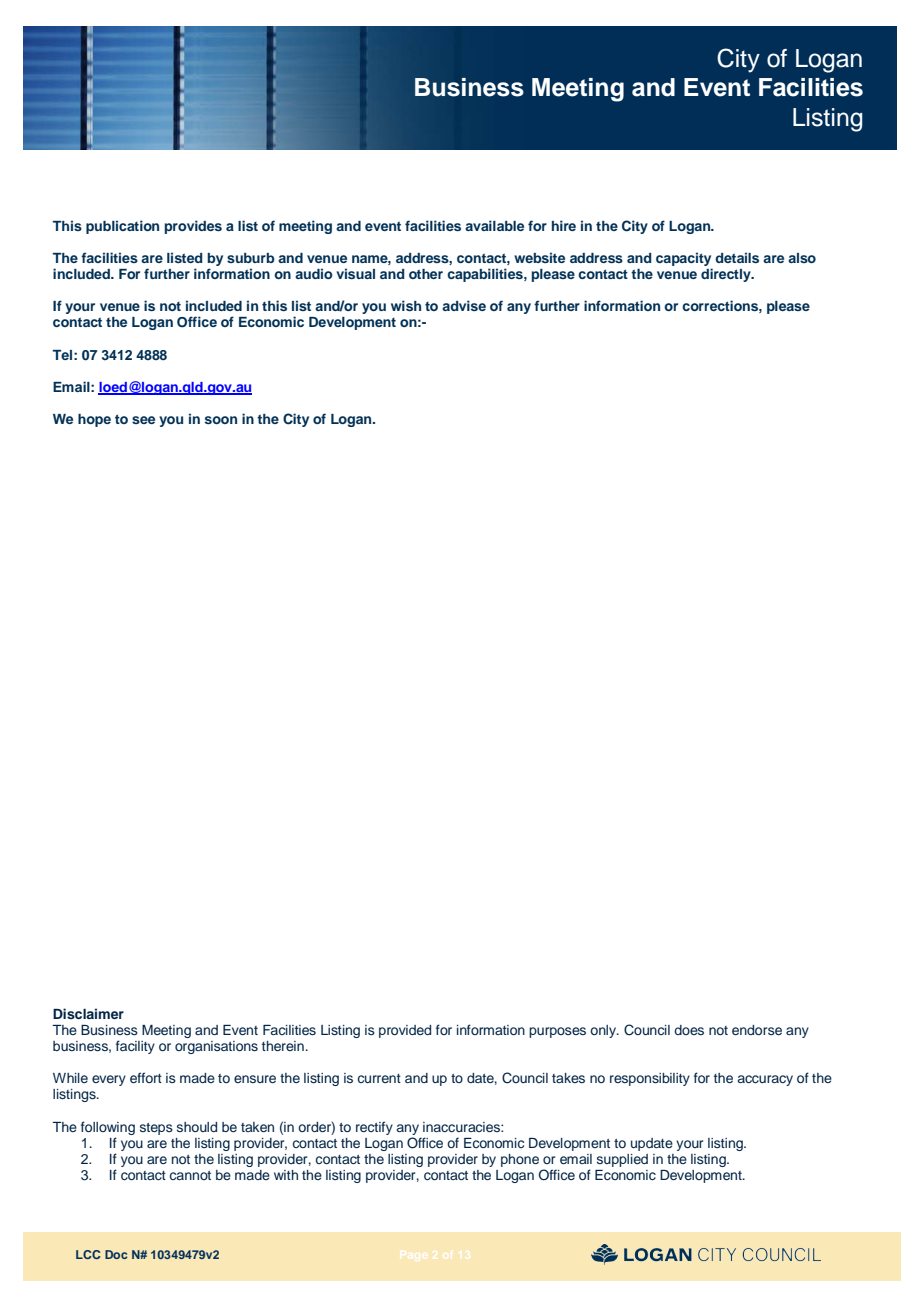 This screenshot has width=924, height=1308. Describe the element at coordinates (689, 1030) in the screenshot. I see `does` at that location.
